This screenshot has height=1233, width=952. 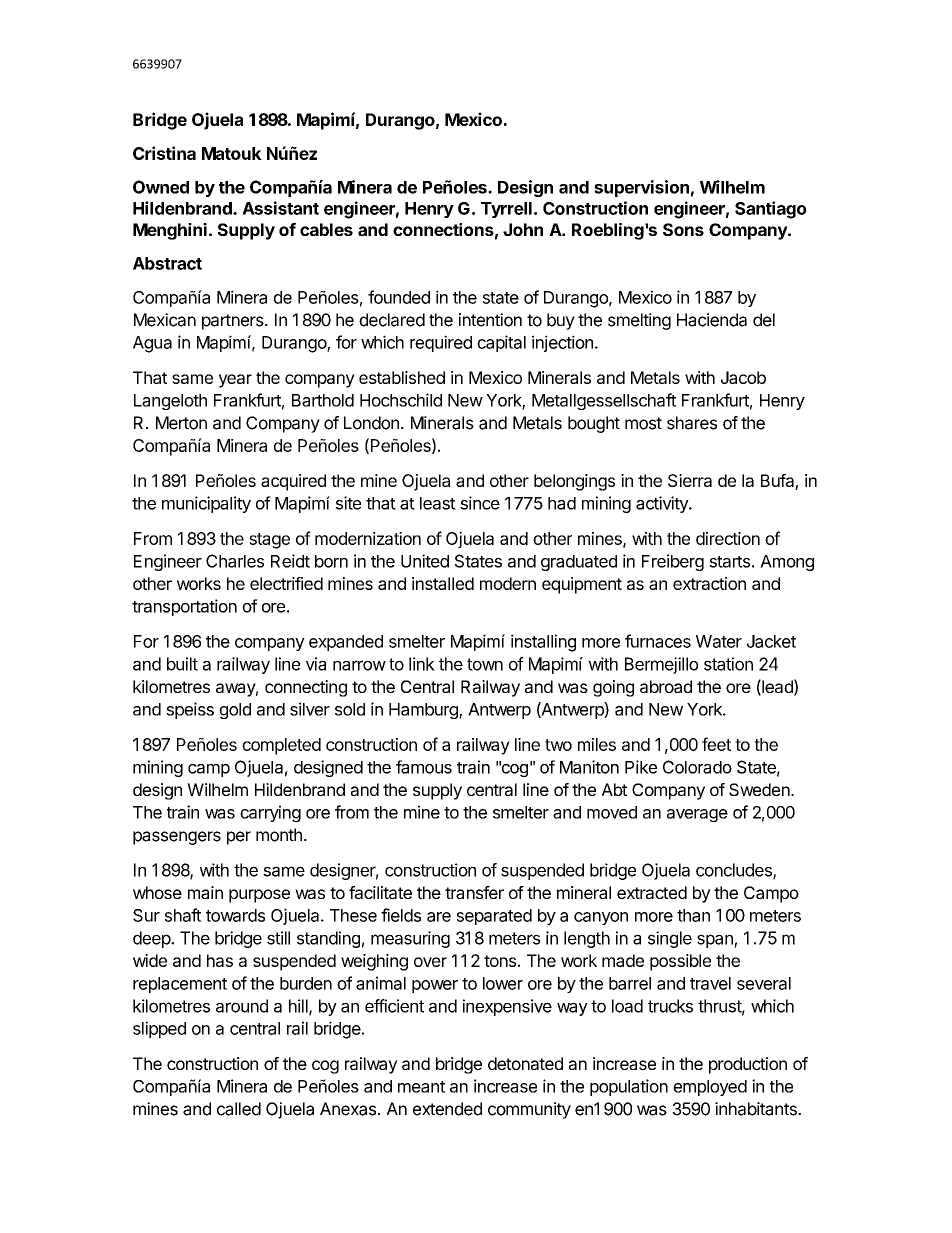 I want to click on Sons, so click(x=683, y=229).
